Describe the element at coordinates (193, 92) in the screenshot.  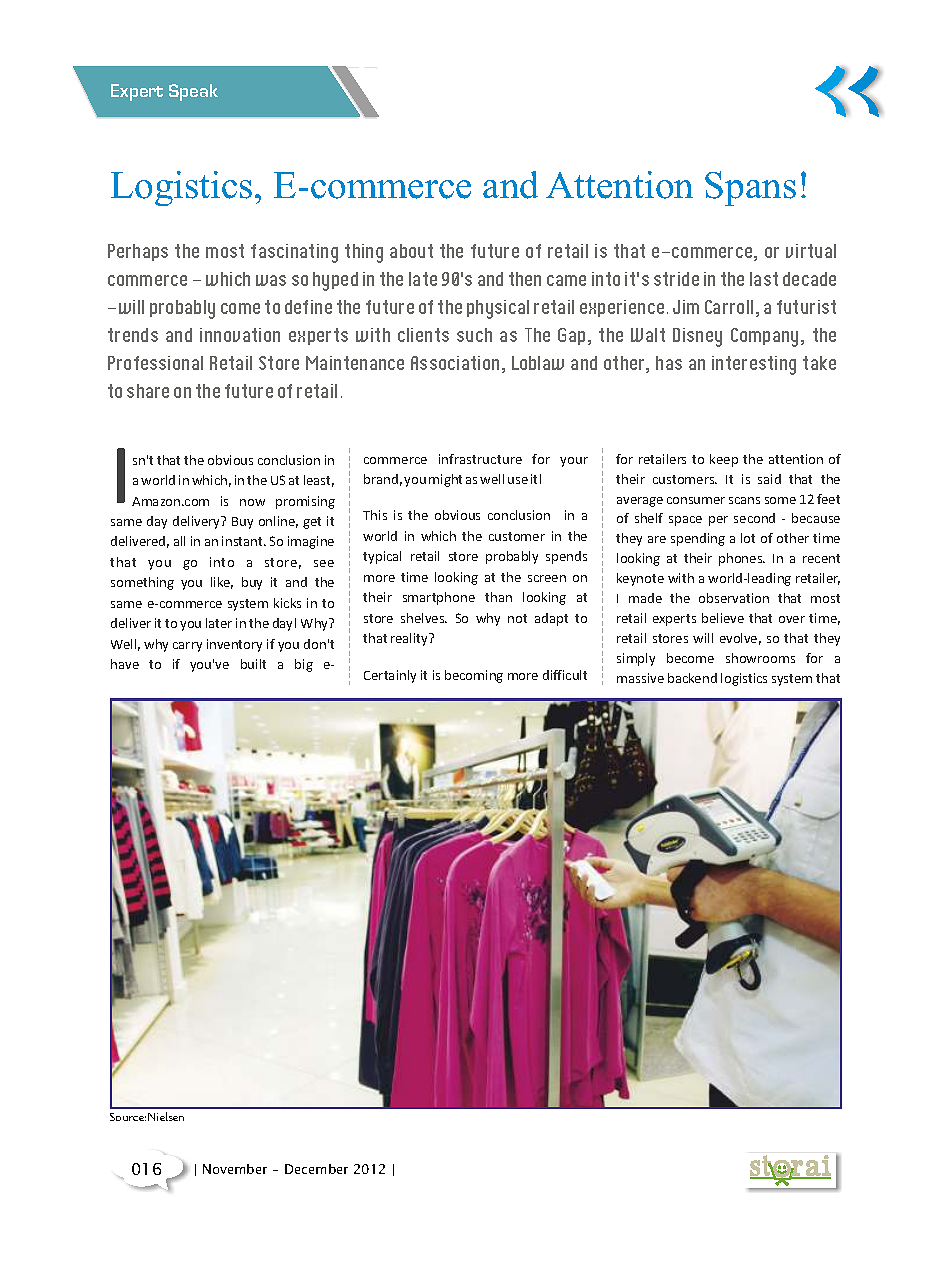
I see `Speak` at that location.
